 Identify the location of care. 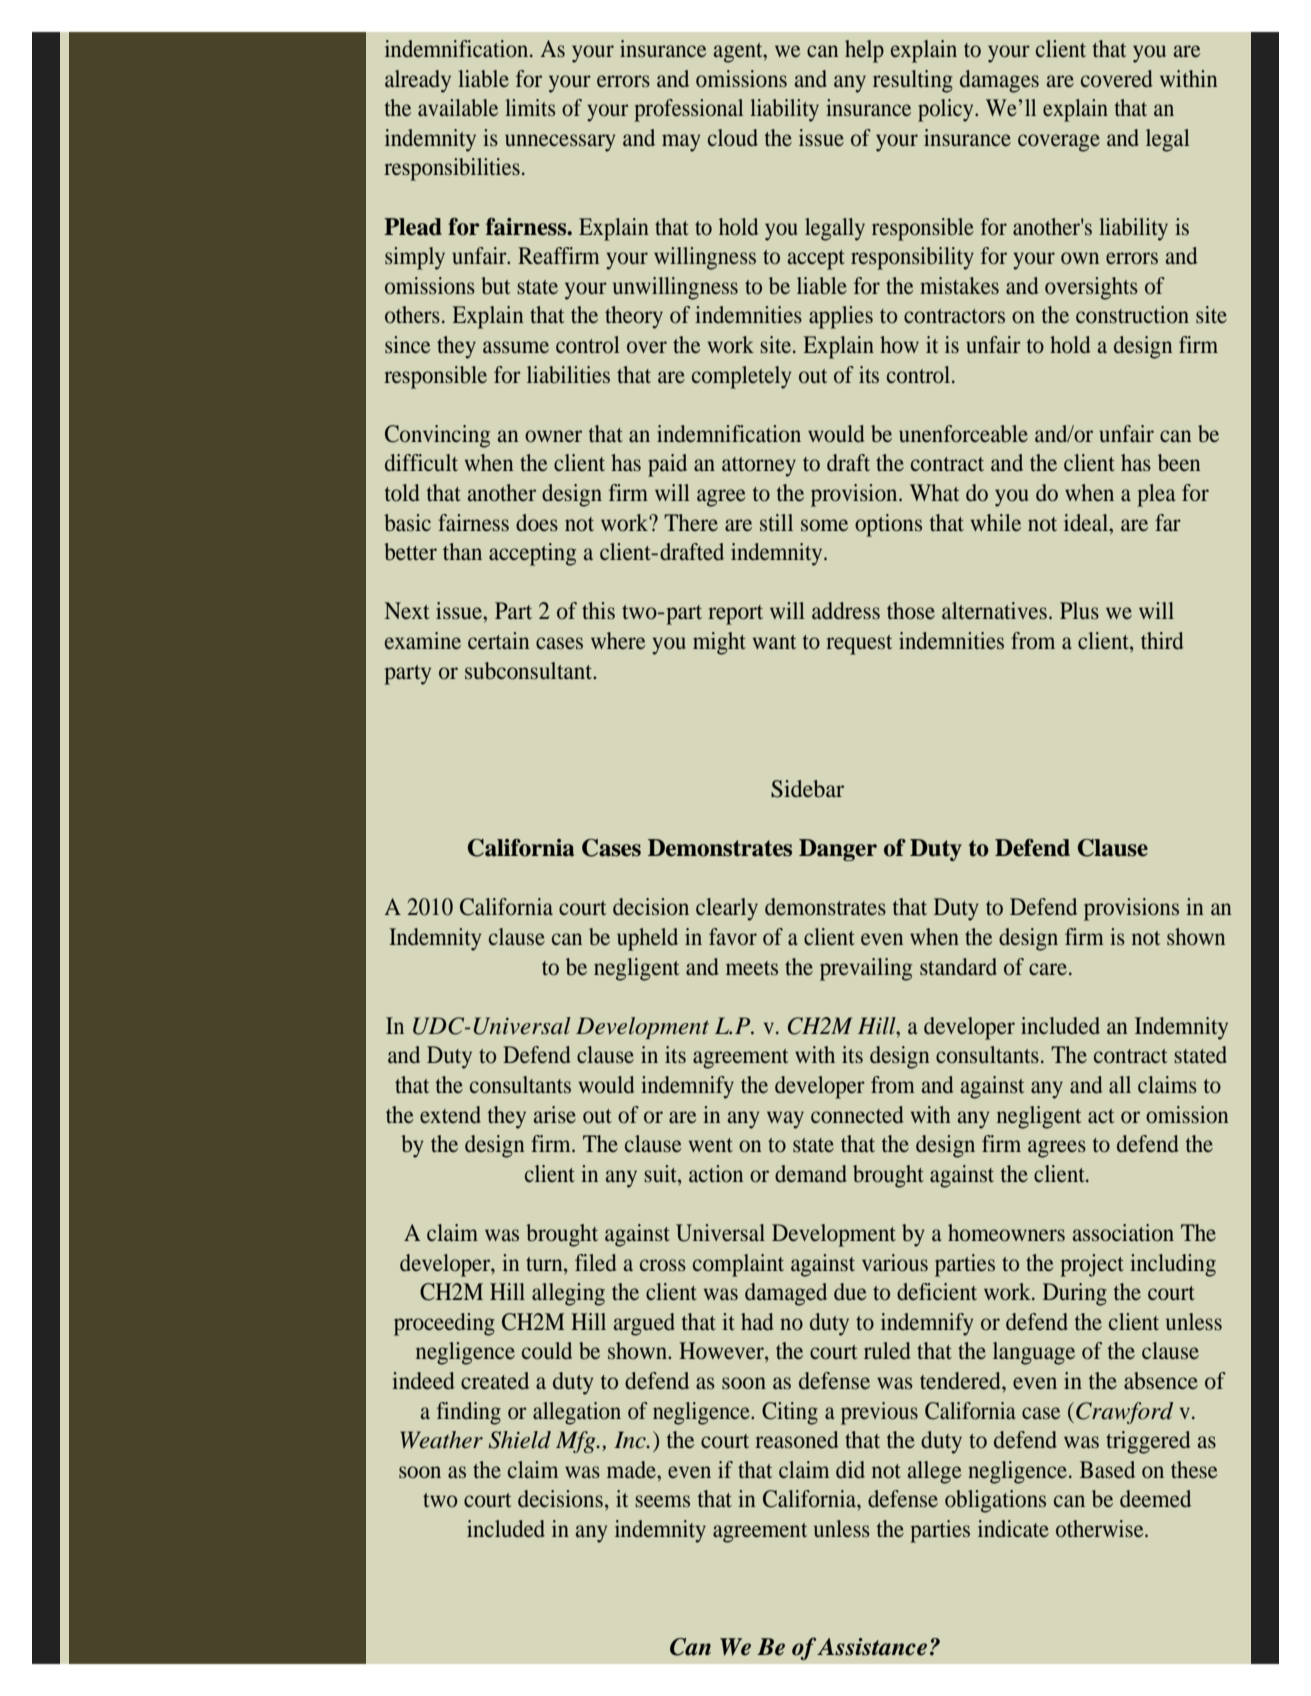
(1048, 969).
